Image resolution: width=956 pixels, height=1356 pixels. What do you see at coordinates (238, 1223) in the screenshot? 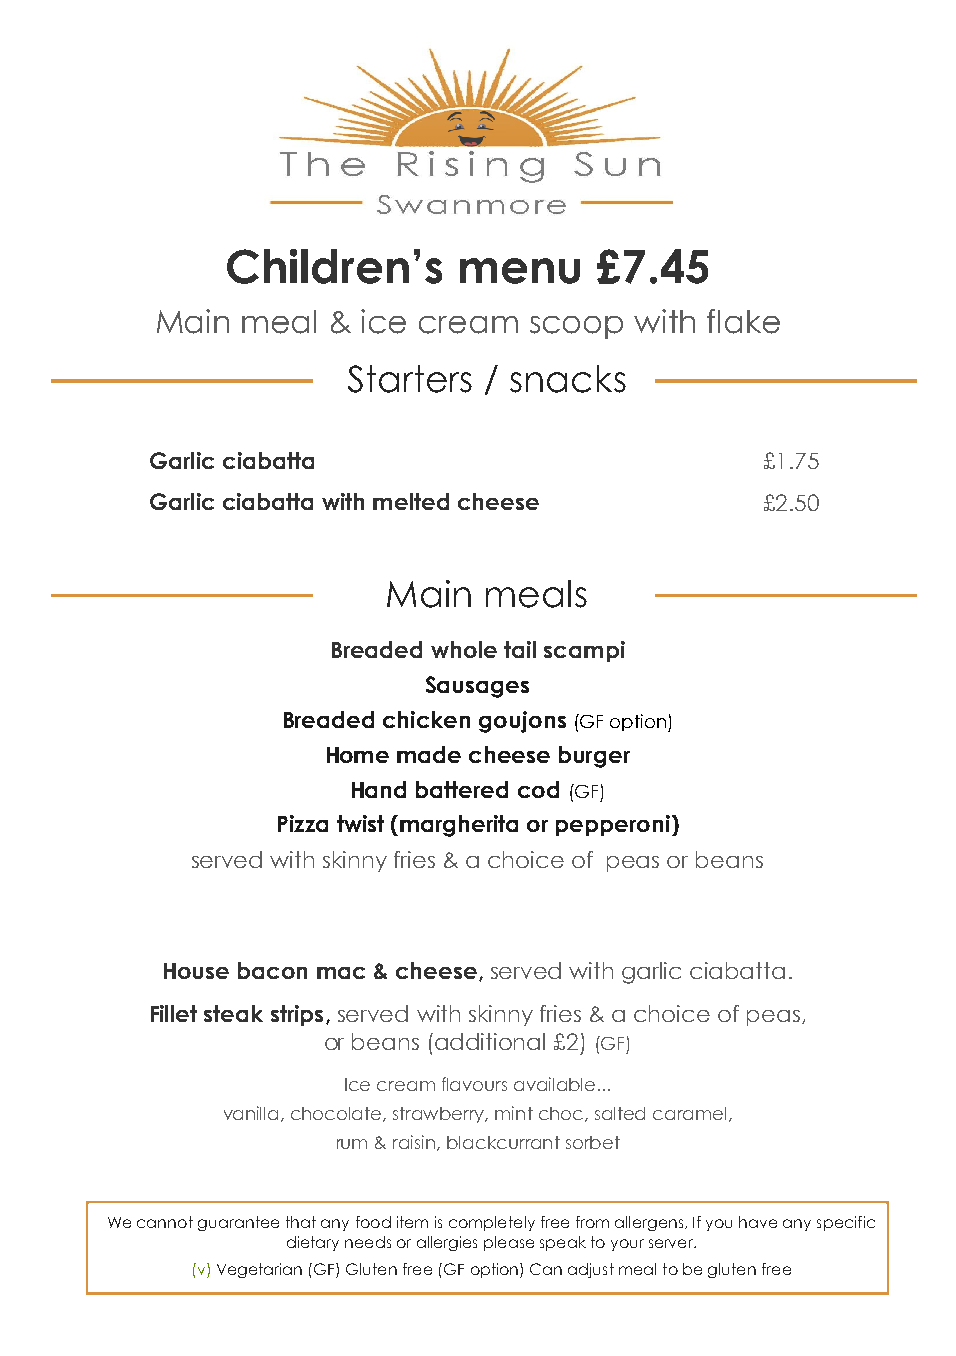
I see `guarantee` at bounding box center [238, 1223].
